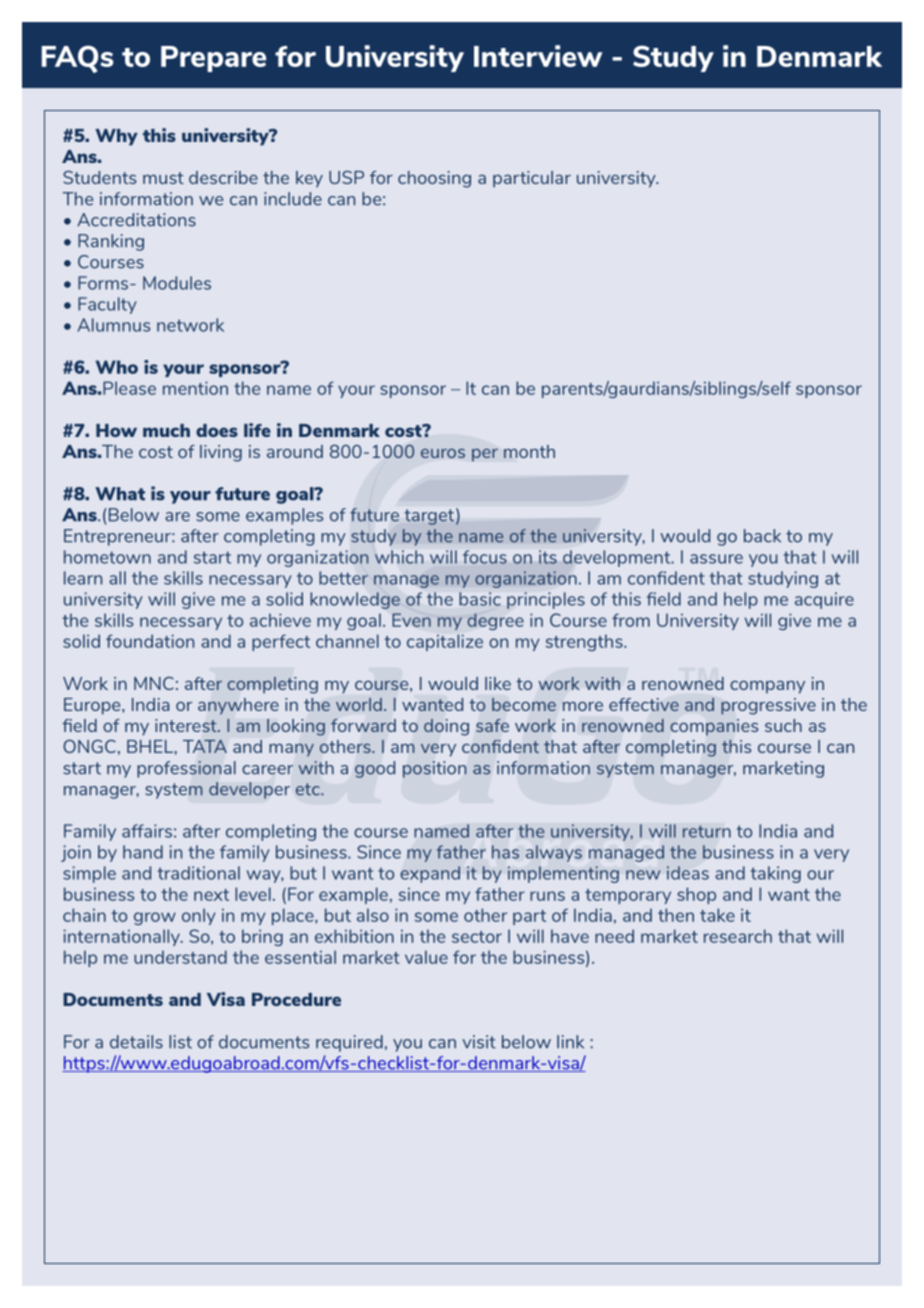  Describe the element at coordinates (716, 559) in the screenshot. I see `assure` at that location.
